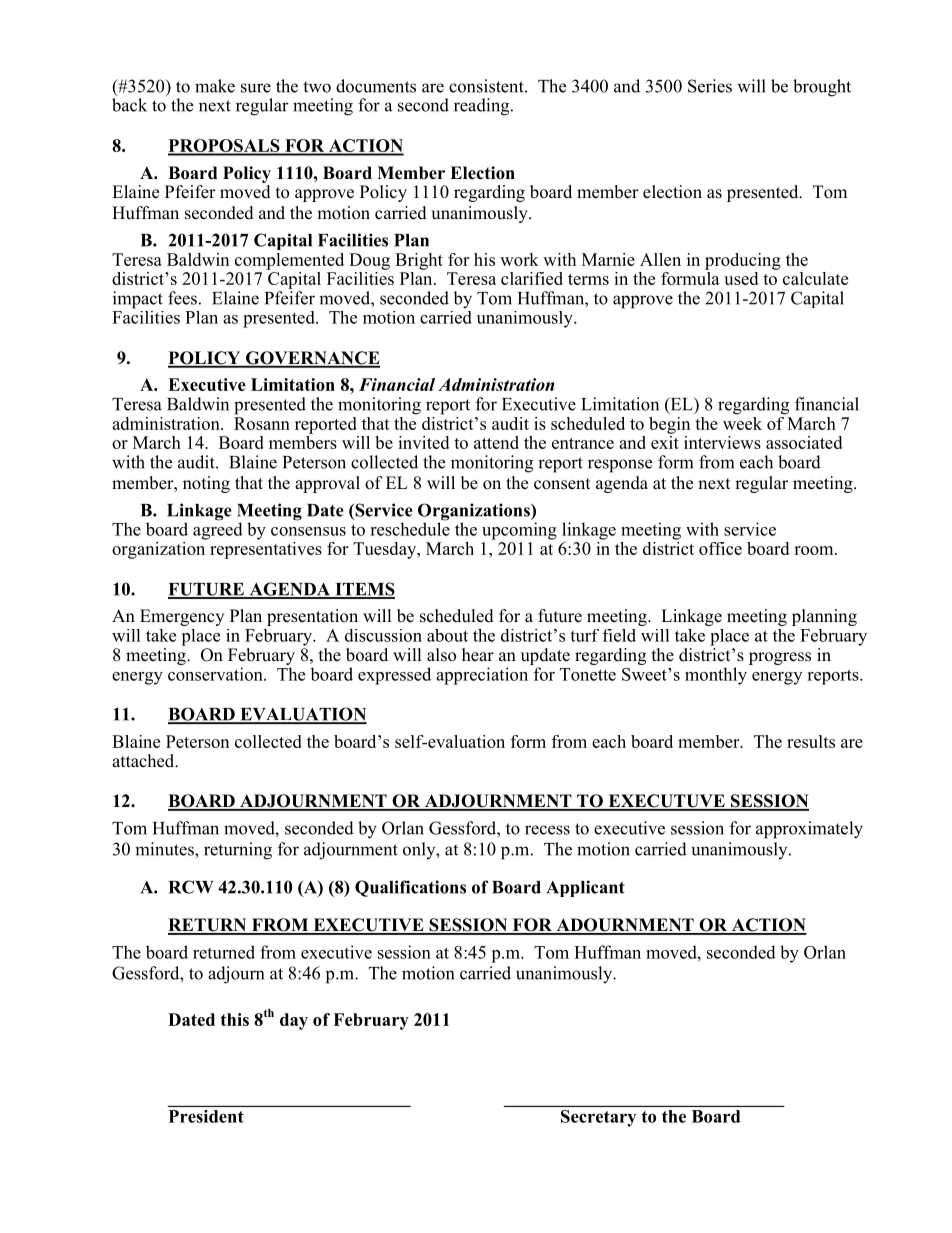  What do you see at coordinates (483, 107) in the screenshot?
I see `reading` at bounding box center [483, 107].
